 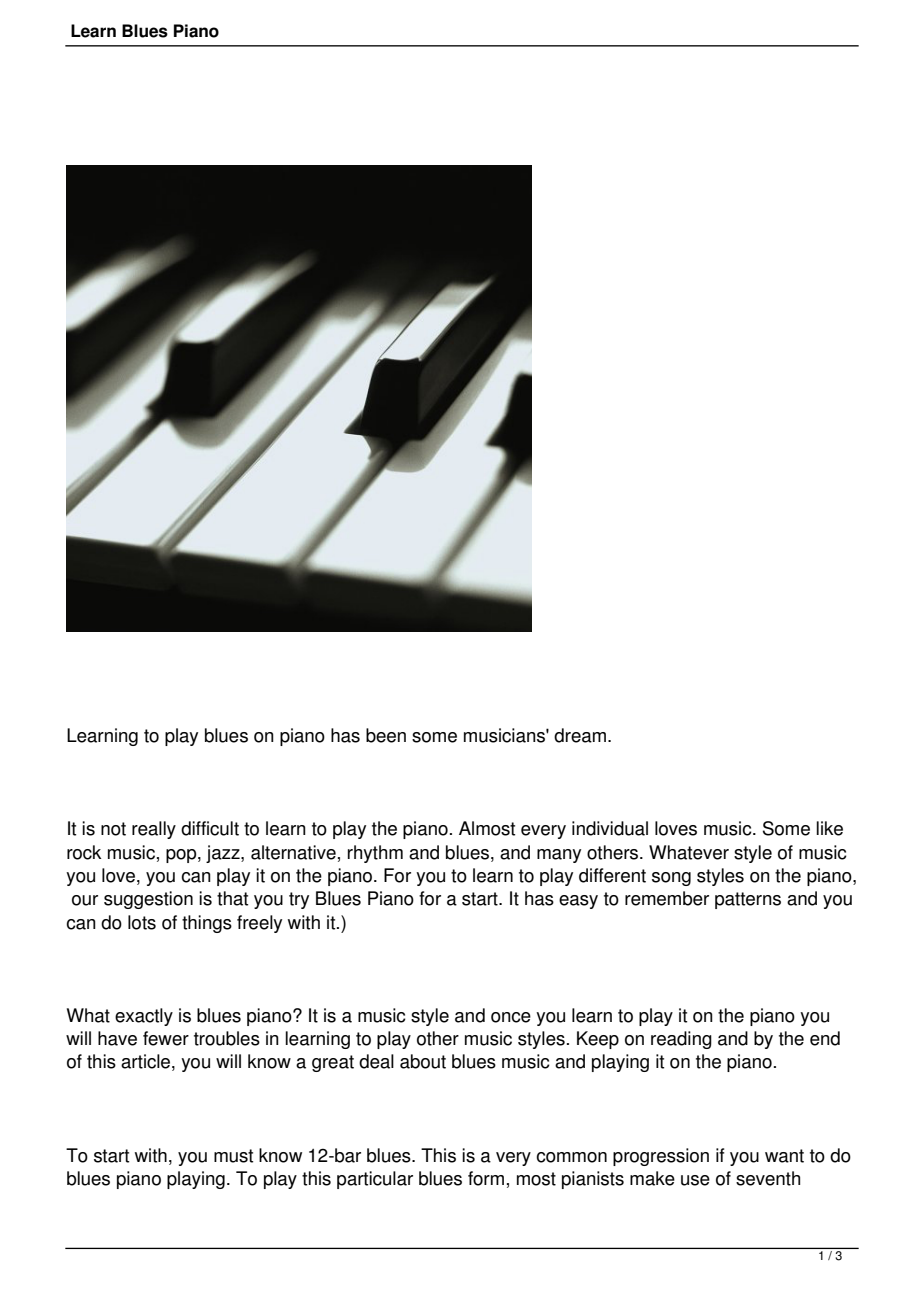 I want to click on form, so click(x=486, y=1178).
